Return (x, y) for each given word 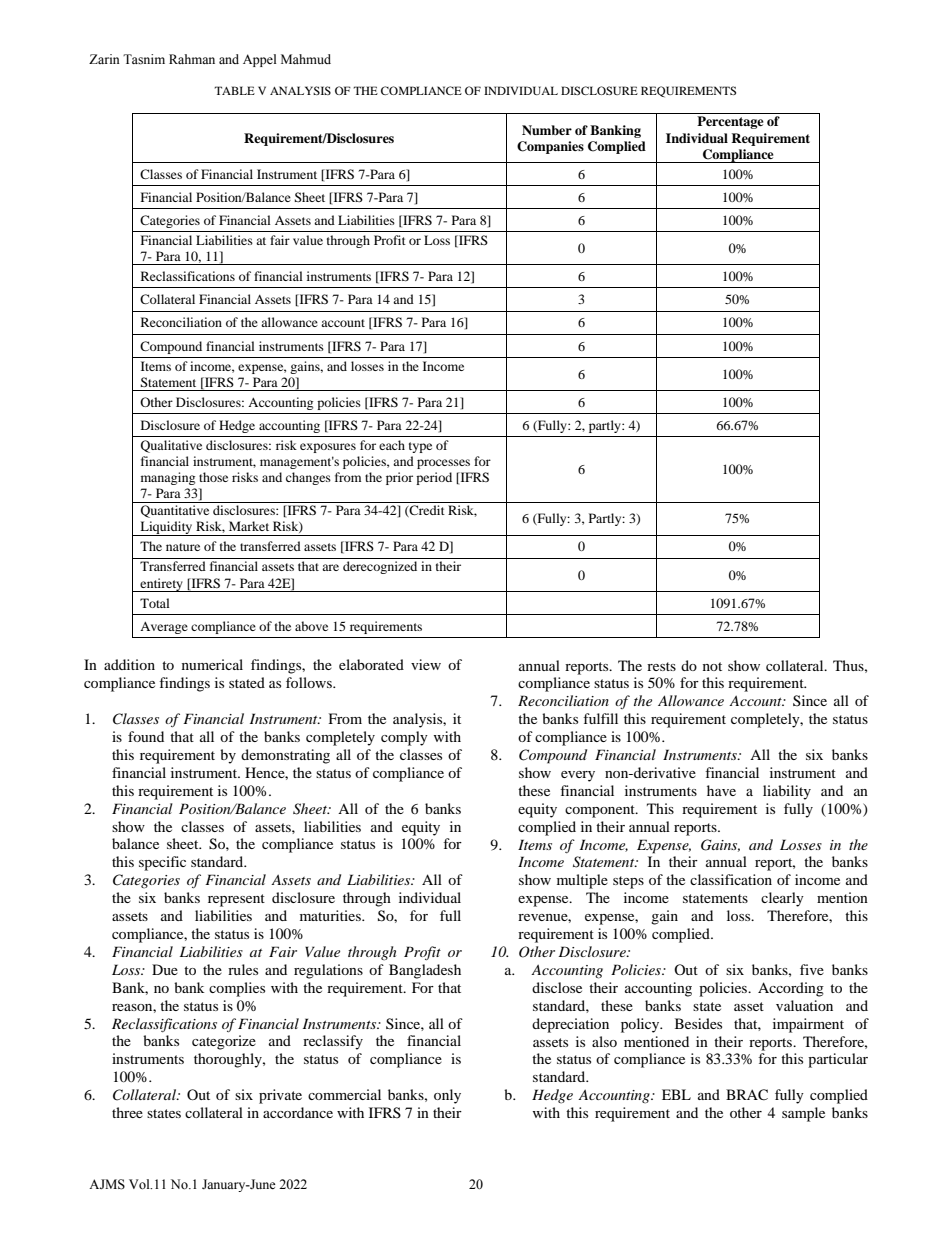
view (426, 664)
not (712, 666)
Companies (550, 147)
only (447, 1096)
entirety (161, 585)
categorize (224, 1042)
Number (547, 130)
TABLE (234, 90)
